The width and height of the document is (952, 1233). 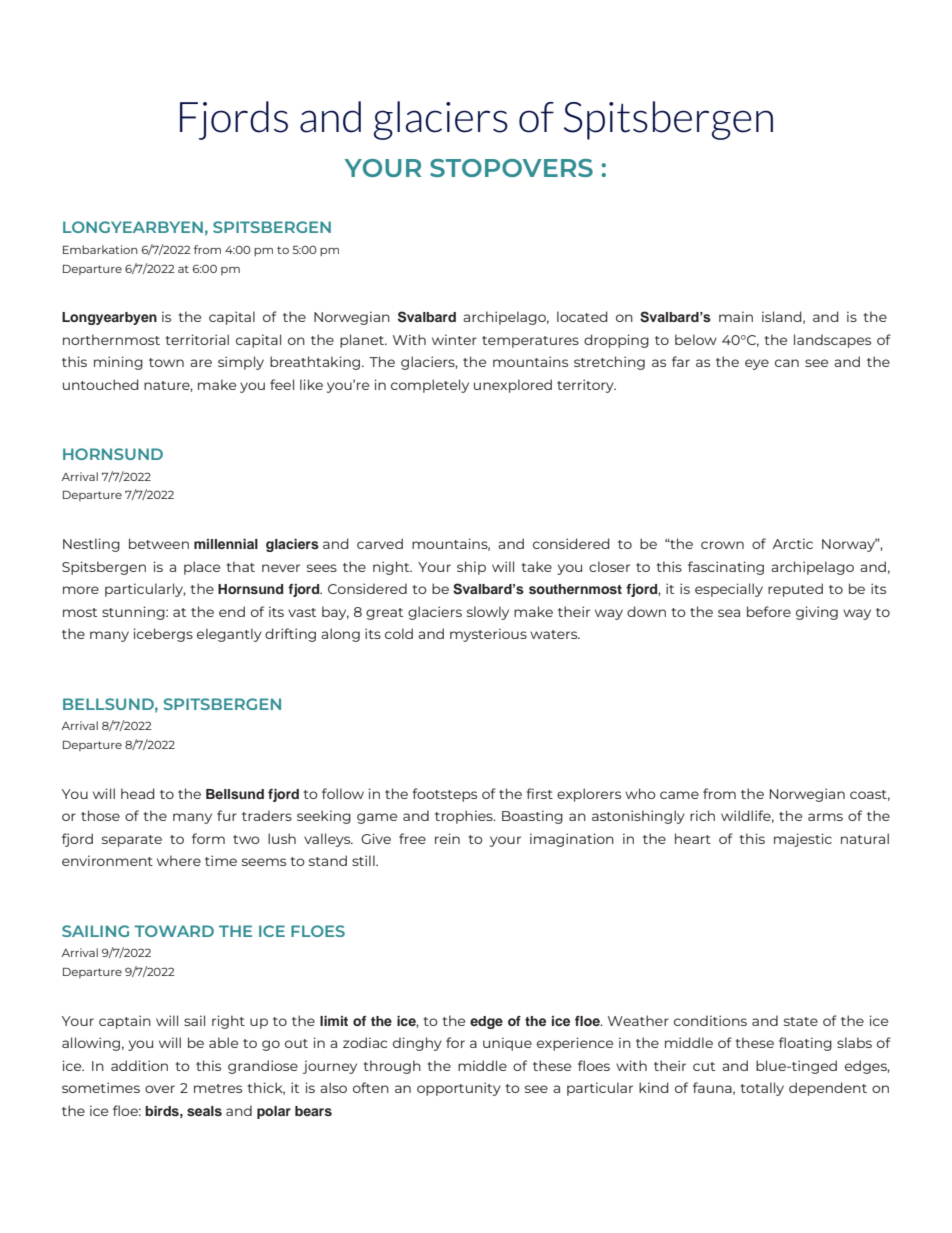 I want to click on carved, so click(x=380, y=543).
